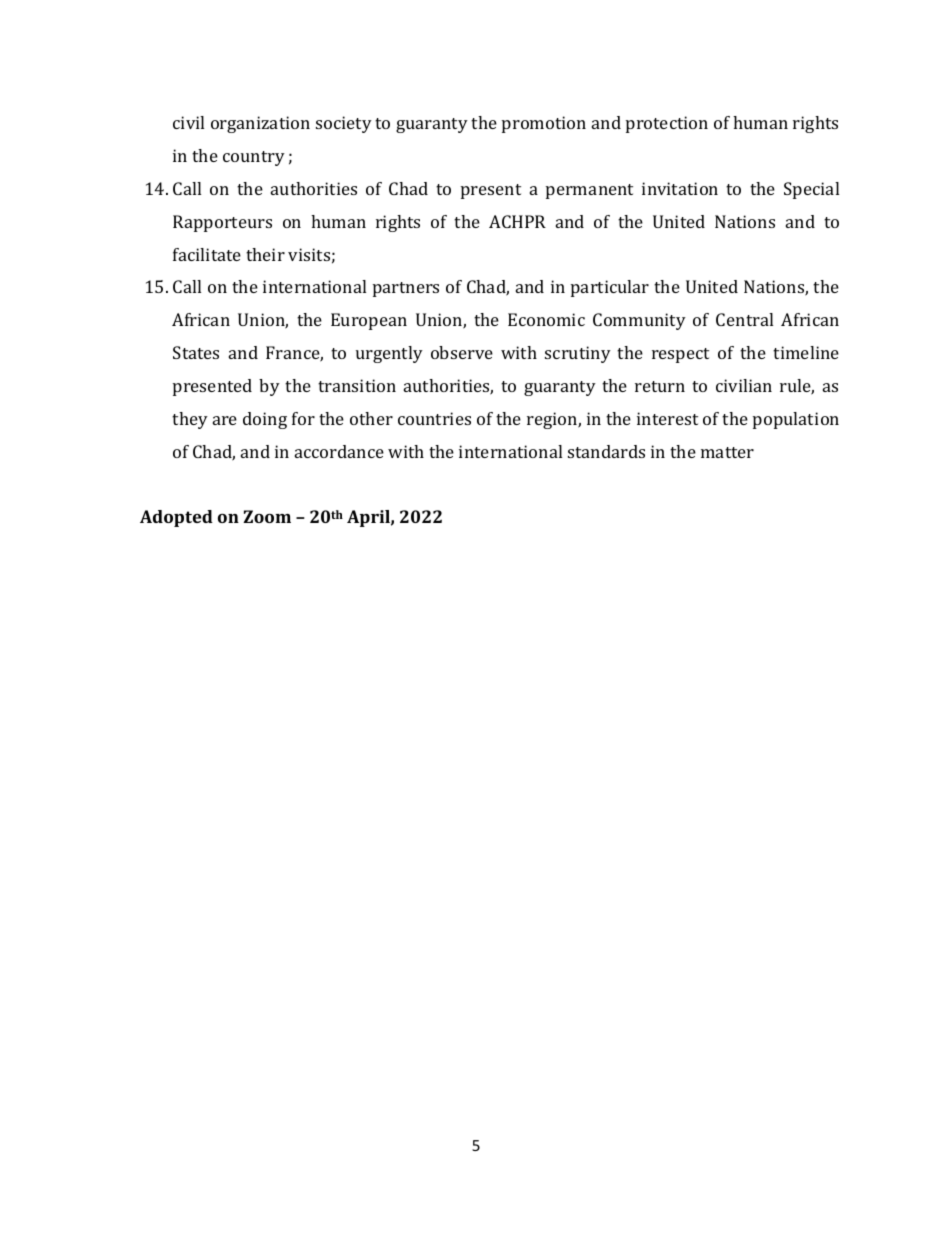  What do you see at coordinates (267, 516) in the screenshot?
I see `Zoom` at bounding box center [267, 516].
